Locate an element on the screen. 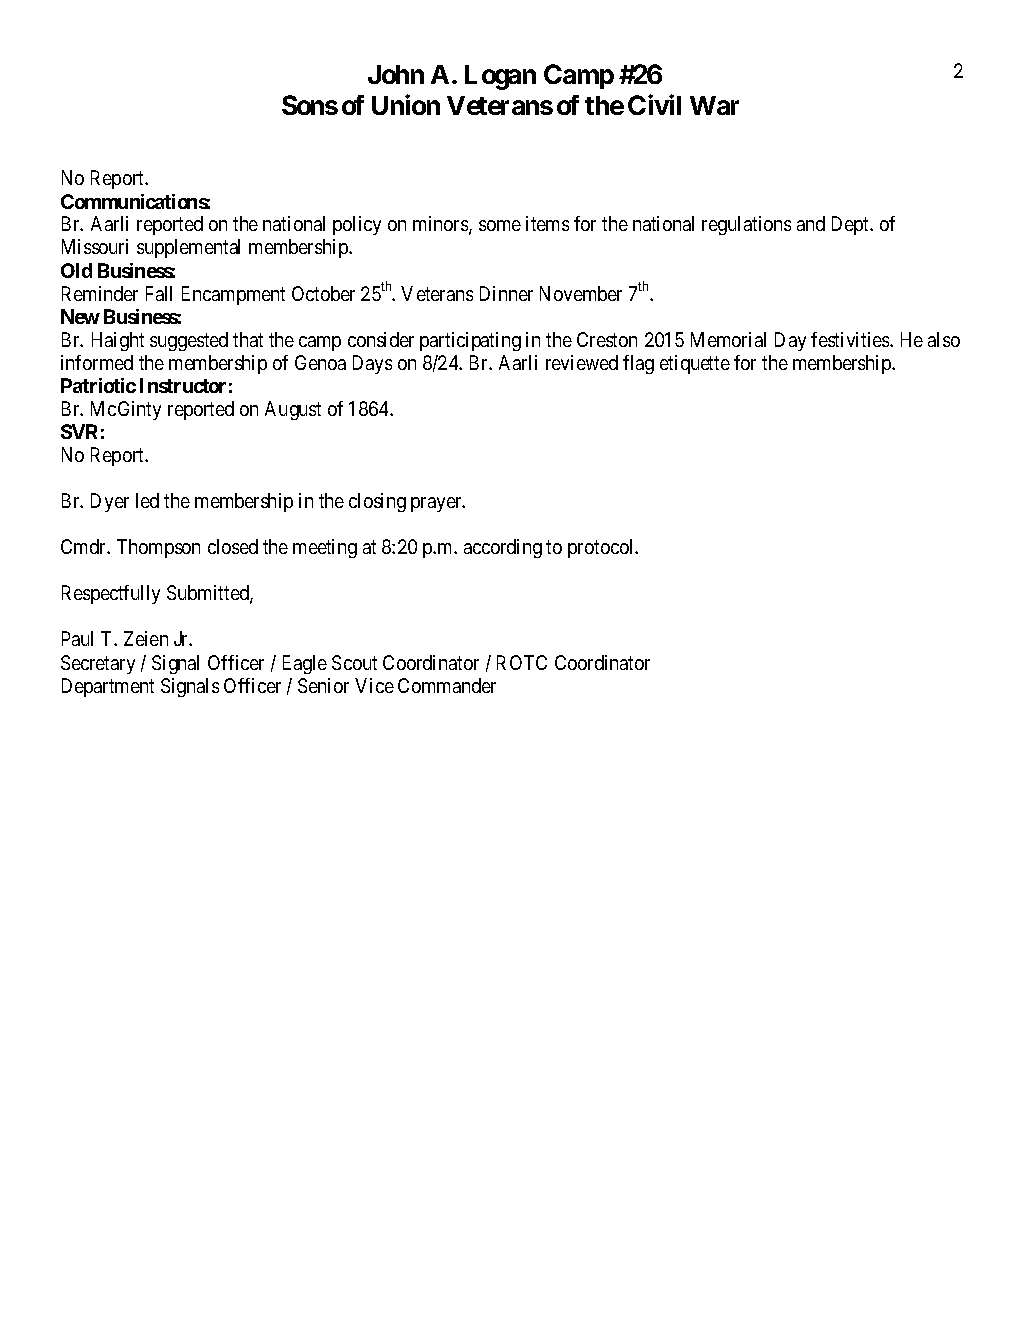  Patriotic is located at coordinates (98, 385).
